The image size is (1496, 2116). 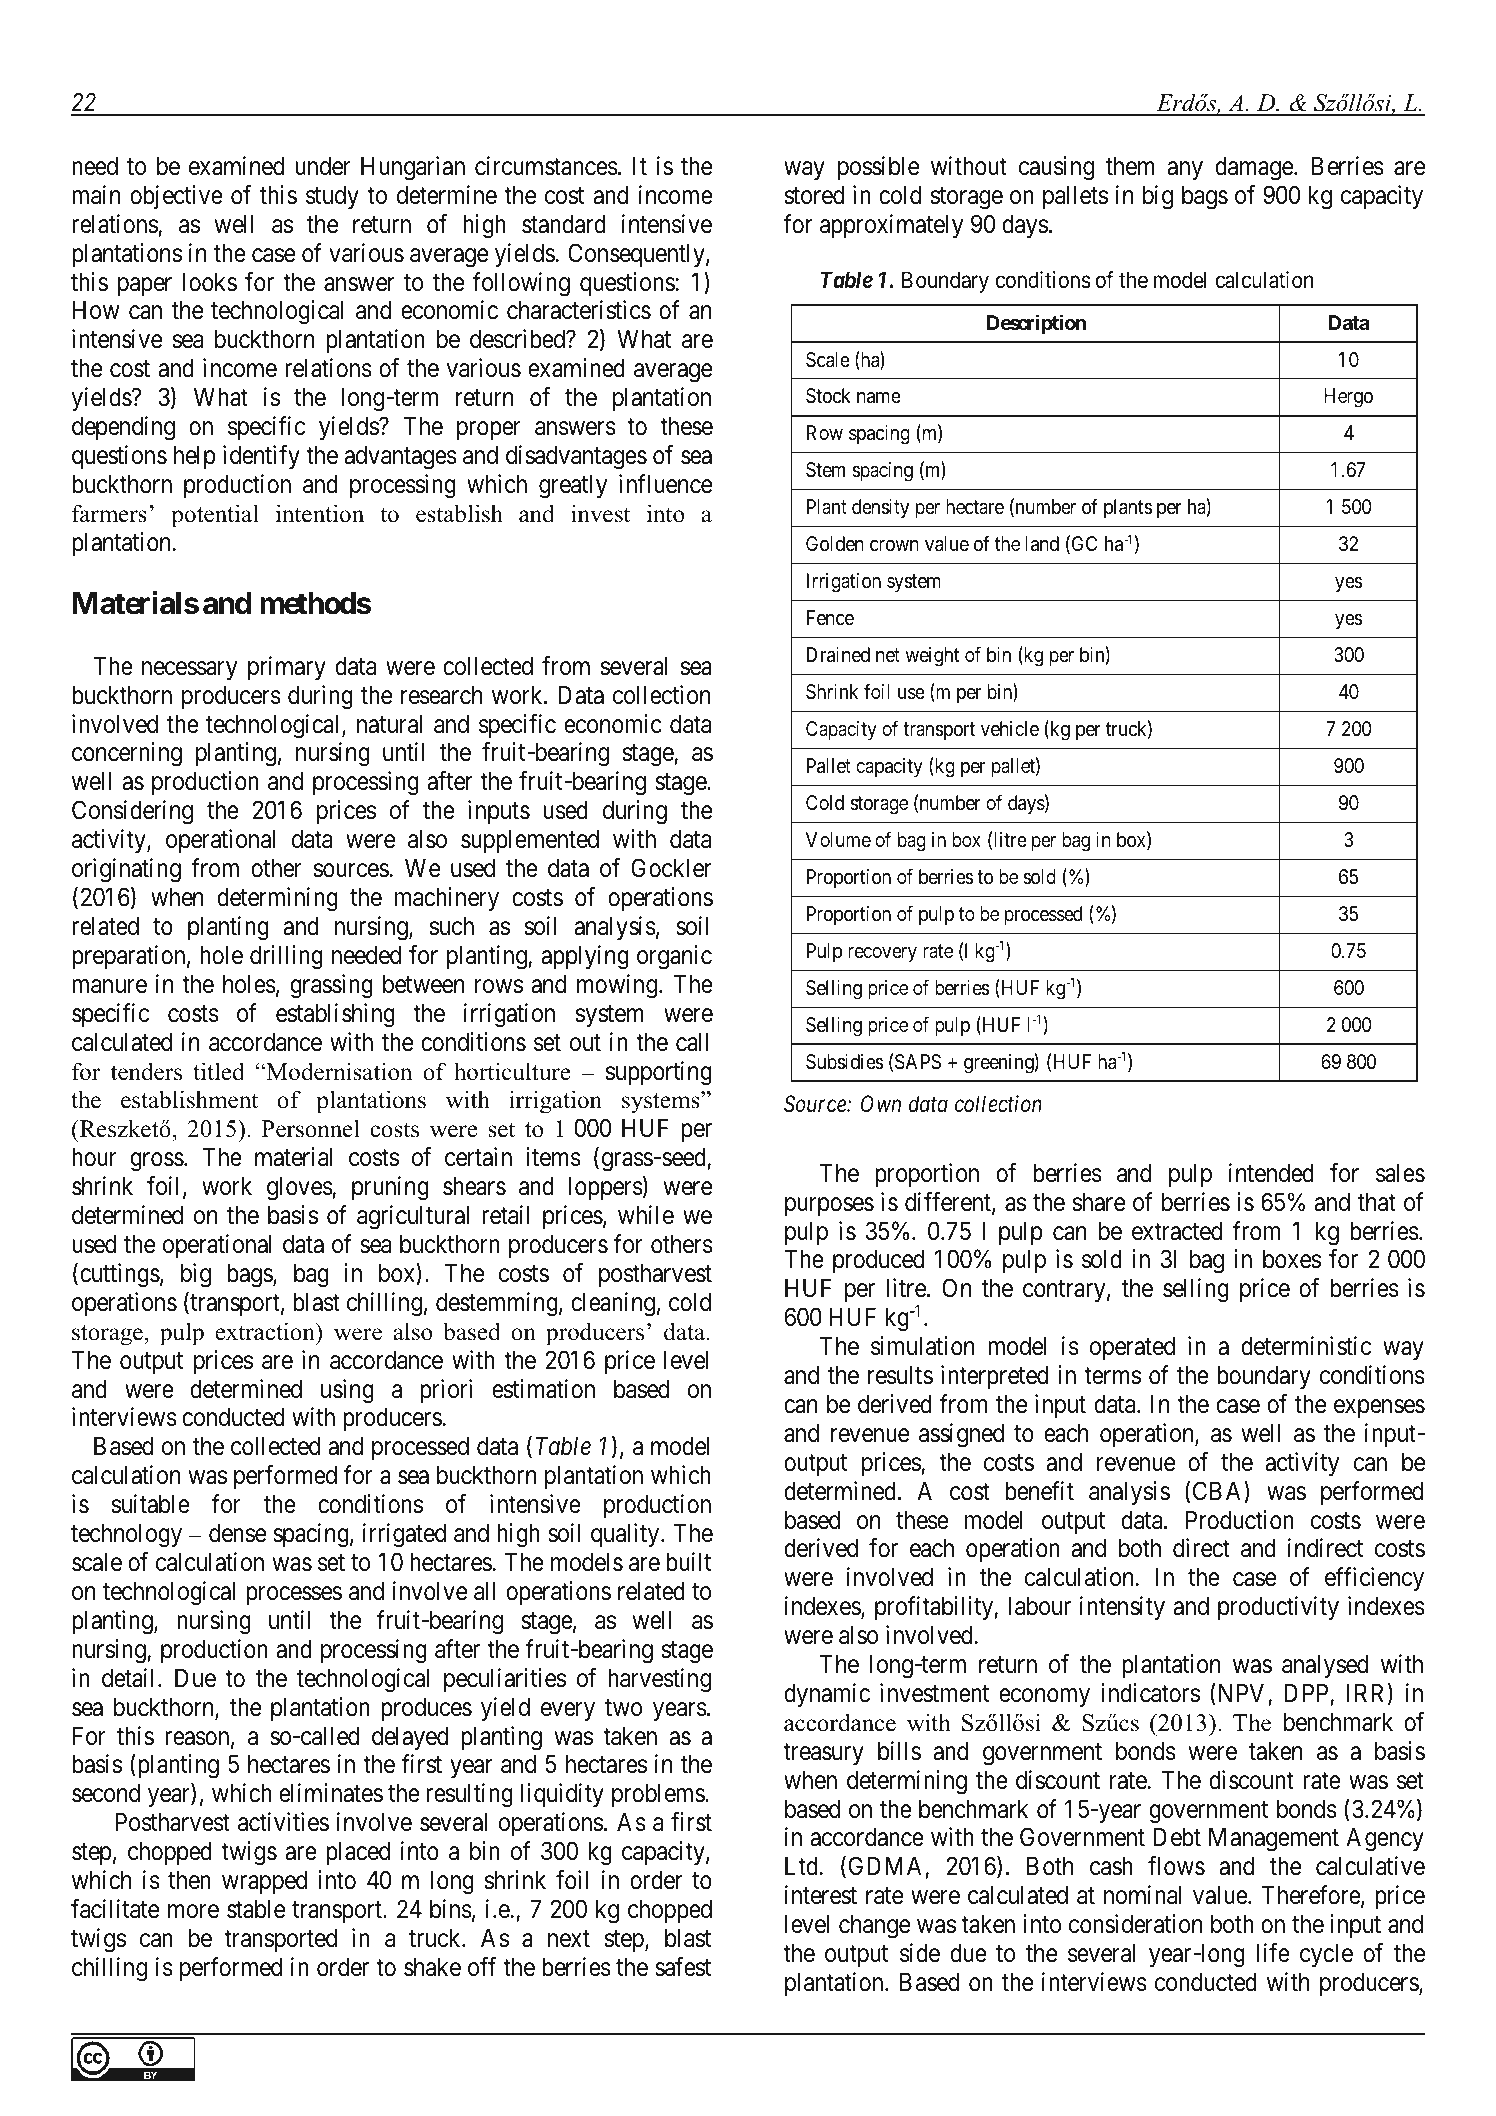 What do you see at coordinates (1254, 168) in the screenshot?
I see `damage` at bounding box center [1254, 168].
